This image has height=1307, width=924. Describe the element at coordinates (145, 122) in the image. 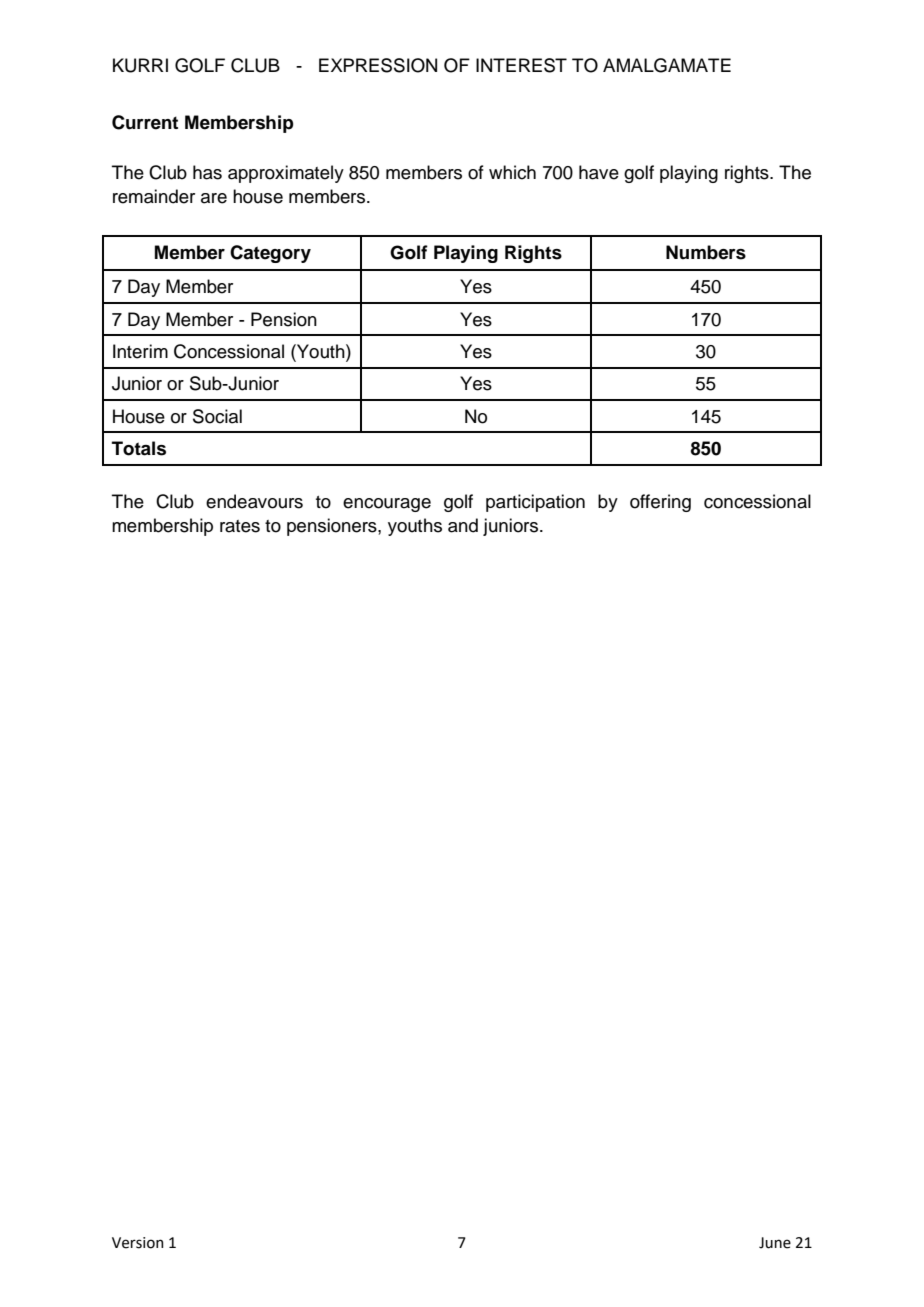

I see `Current` at that location.
